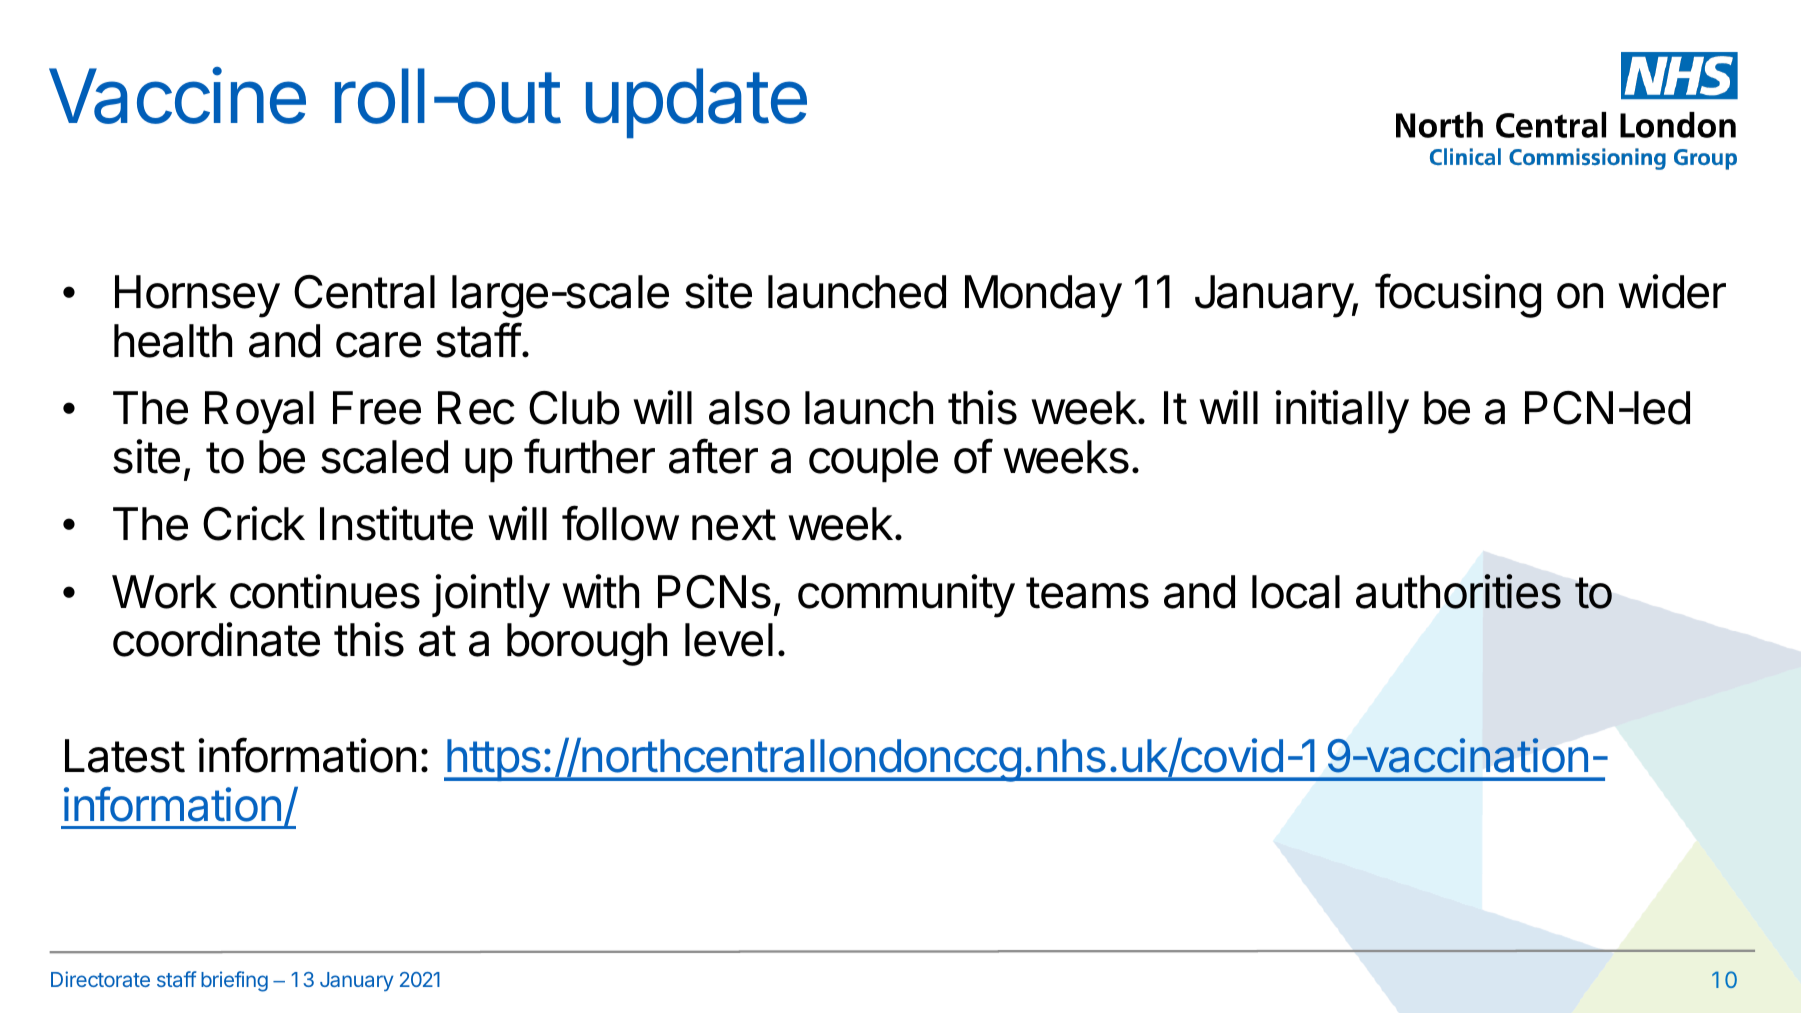  What do you see at coordinates (734, 525) in the page?
I see `next` at bounding box center [734, 525].
